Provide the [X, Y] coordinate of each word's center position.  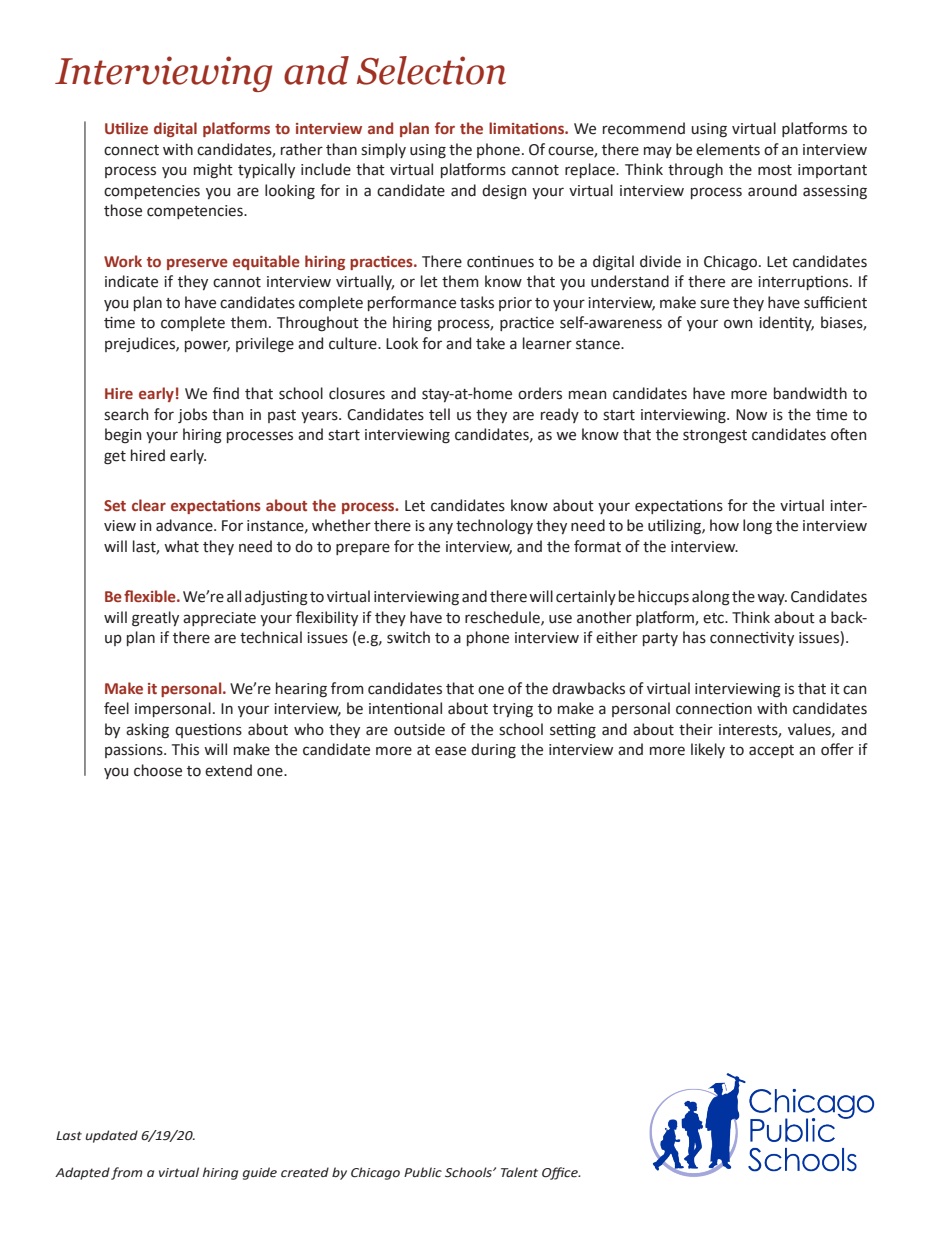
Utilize [126, 128]
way [772, 599]
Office [561, 1173]
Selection [431, 70]
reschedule [503, 618]
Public [423, 1172]
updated [111, 1136]
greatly [155, 619]
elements [728, 149]
